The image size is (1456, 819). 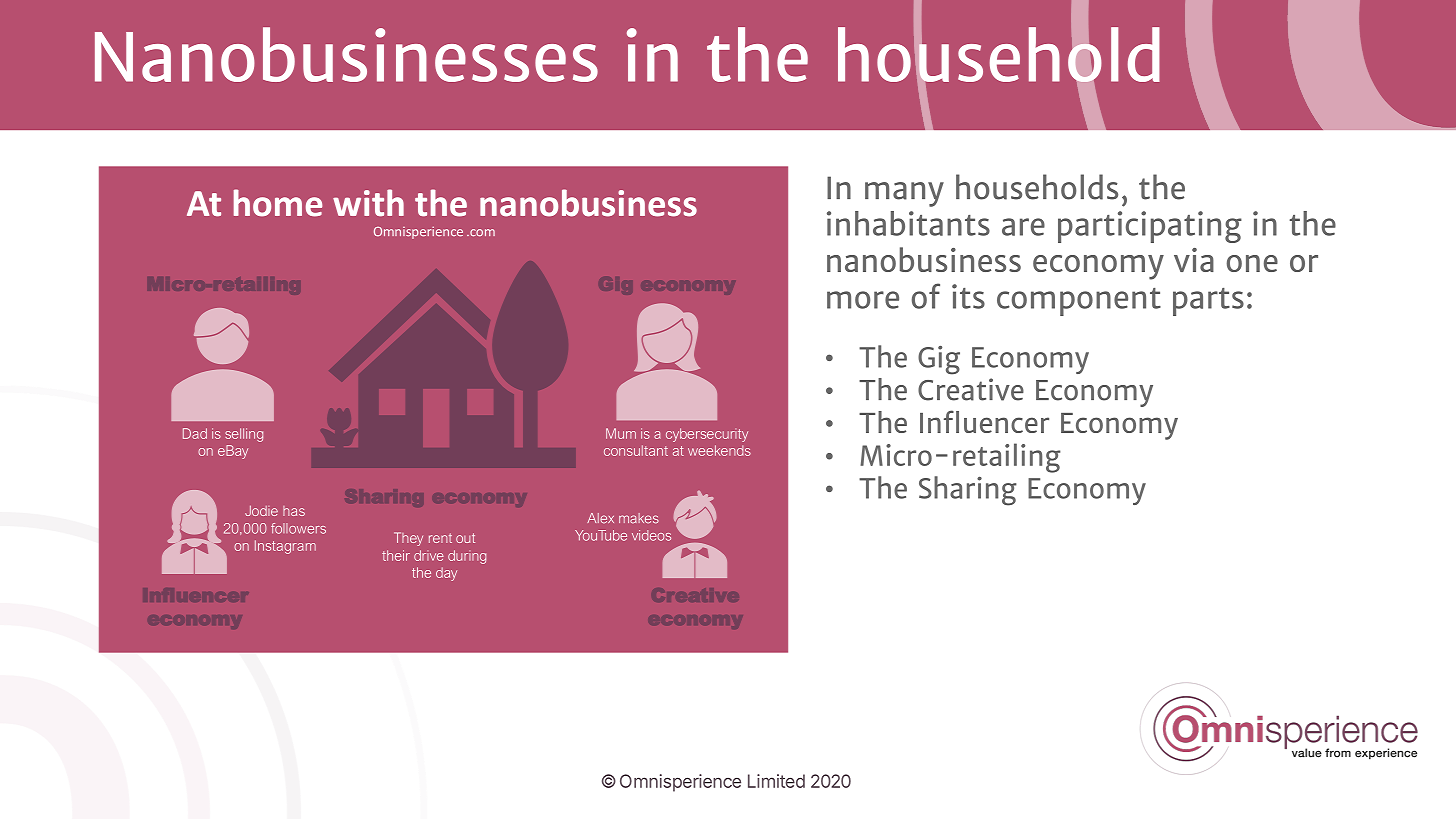 What do you see at coordinates (1150, 227) in the document?
I see `participating` at bounding box center [1150, 227].
